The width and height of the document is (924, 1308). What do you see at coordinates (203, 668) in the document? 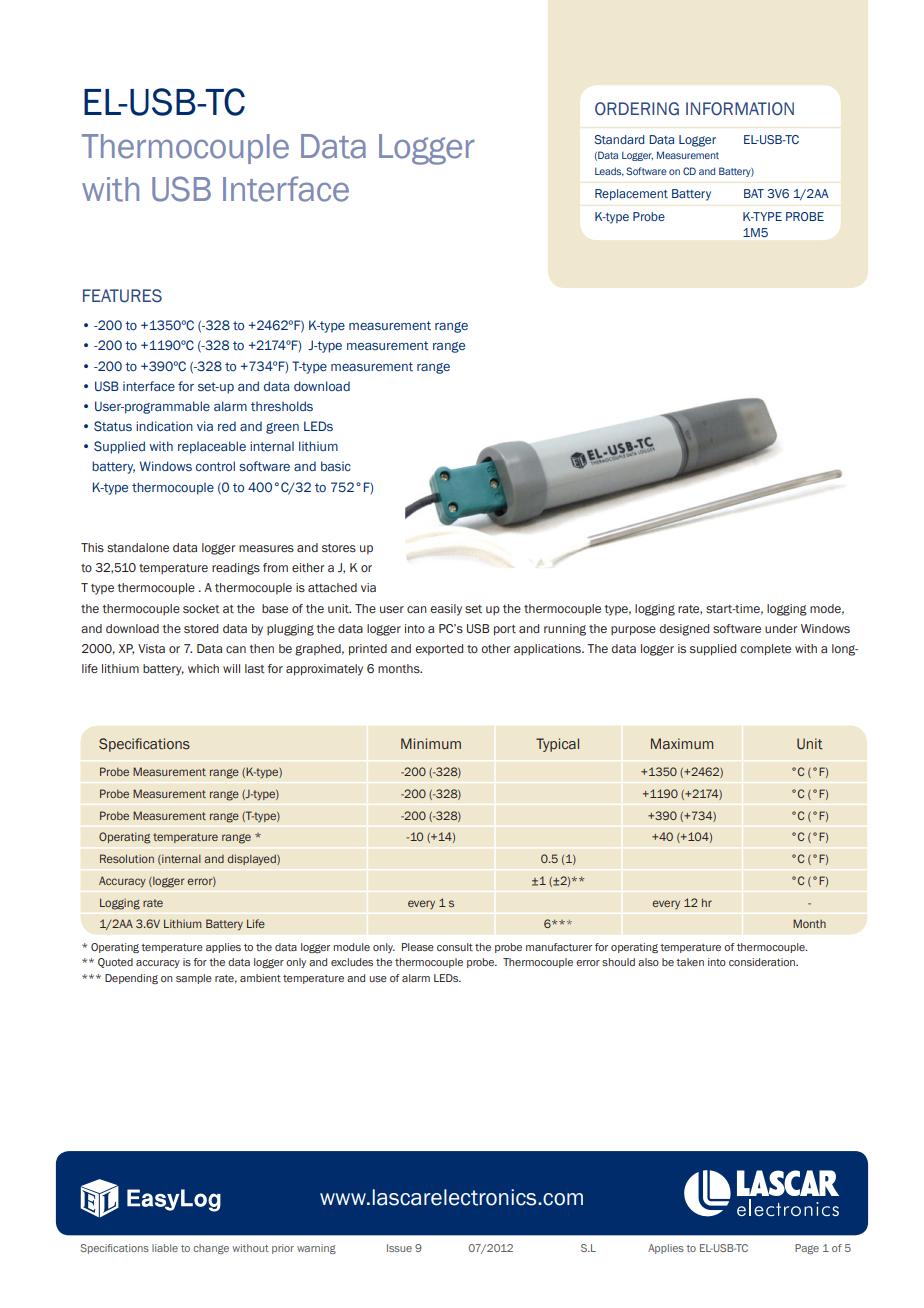
I see `which` at bounding box center [203, 668].
